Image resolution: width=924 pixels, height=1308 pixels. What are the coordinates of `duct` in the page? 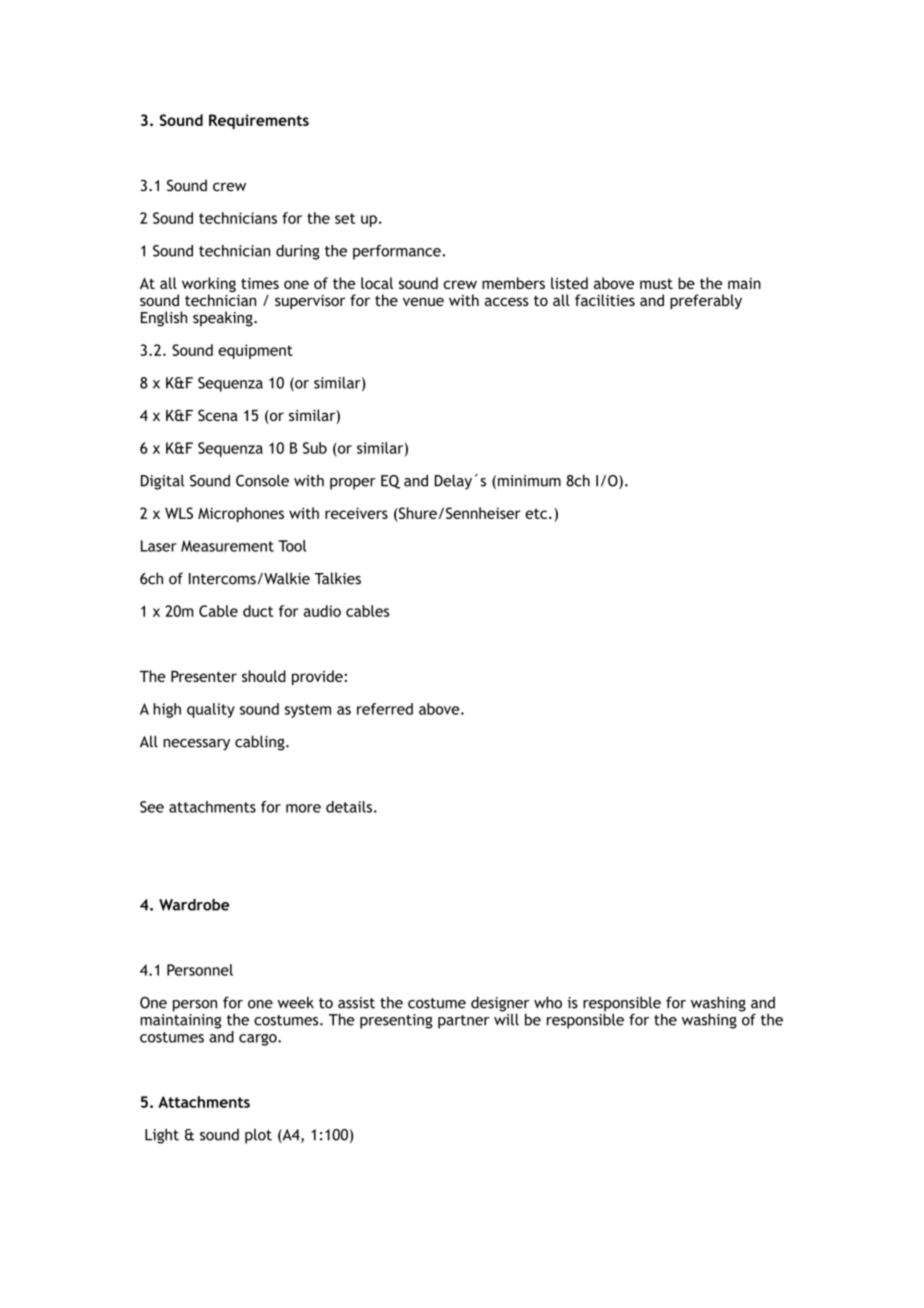 It's located at (258, 611).
